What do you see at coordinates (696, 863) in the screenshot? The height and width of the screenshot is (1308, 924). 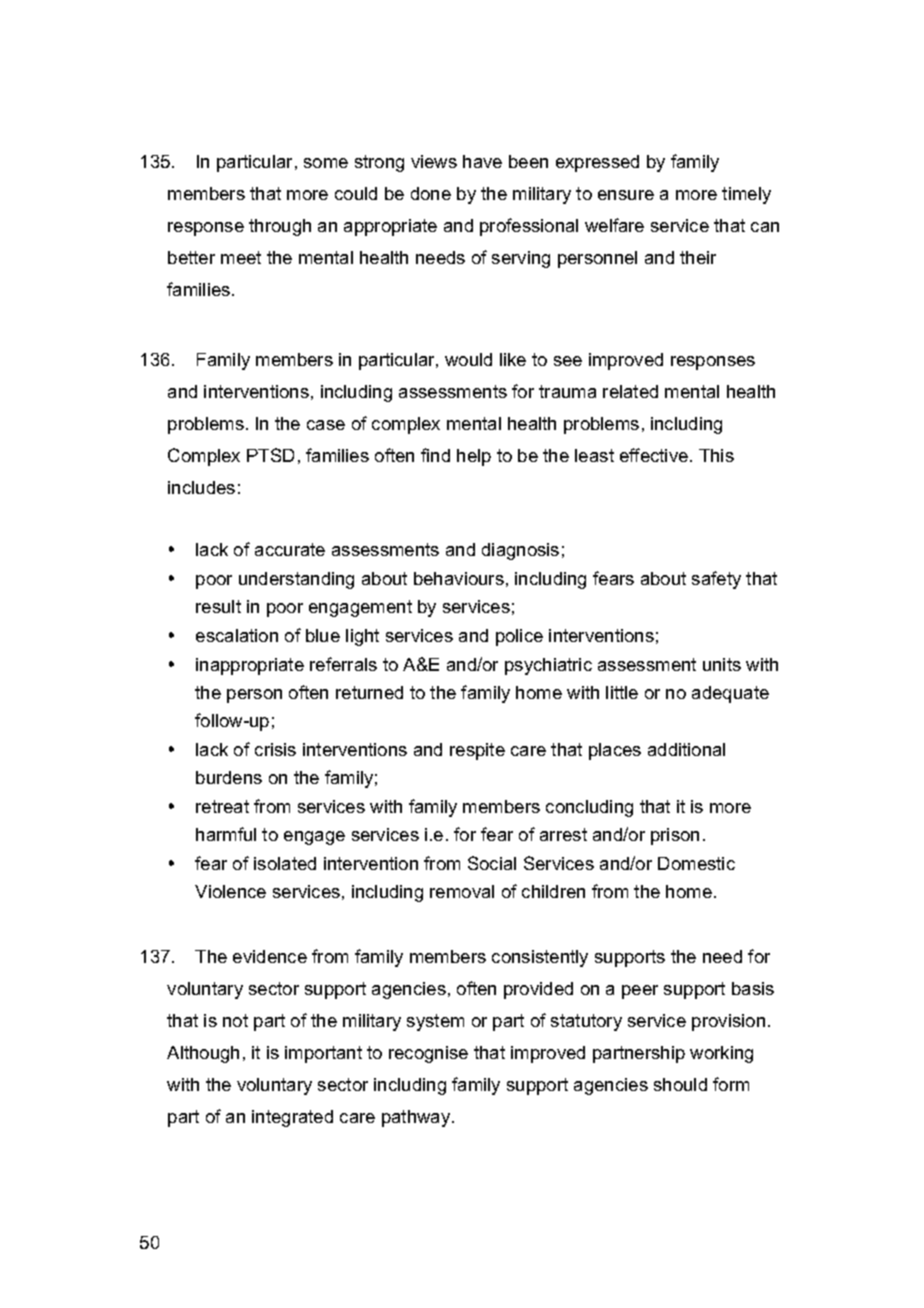 I see `Domestic` at bounding box center [696, 863].
